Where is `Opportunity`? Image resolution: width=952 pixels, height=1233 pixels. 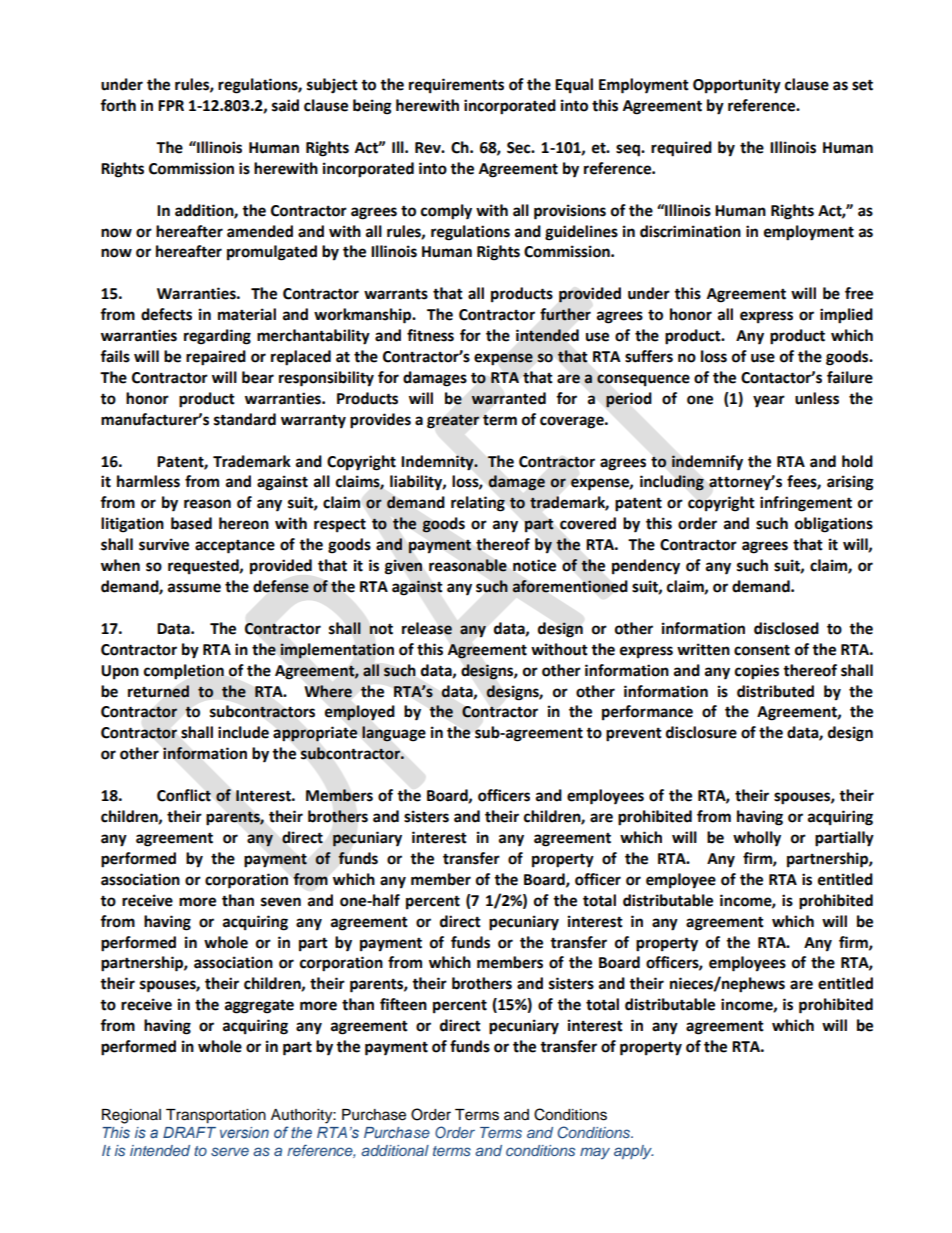
Opportunity is located at coordinates (737, 86).
